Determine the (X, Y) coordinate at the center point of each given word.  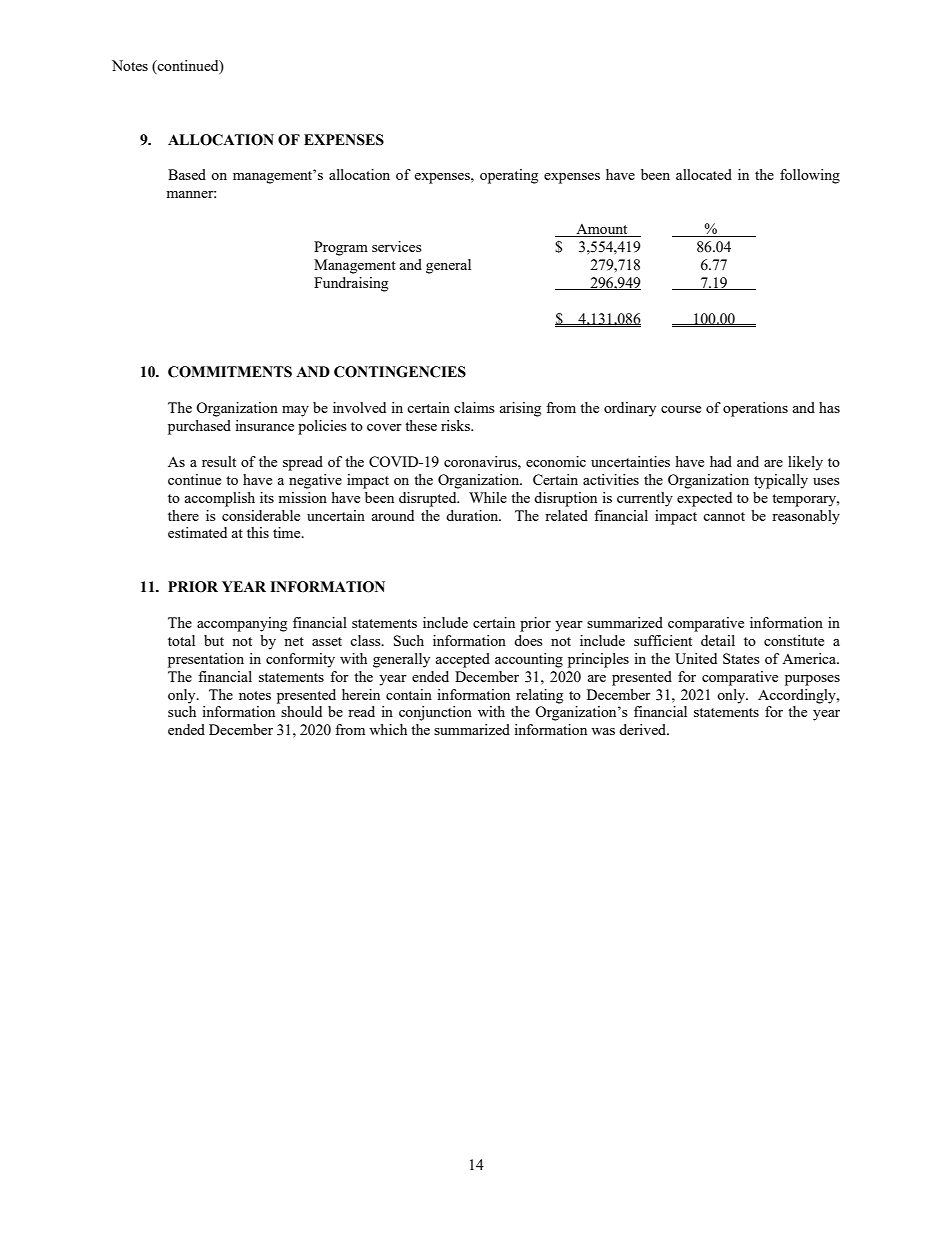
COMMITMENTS (230, 372)
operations (755, 409)
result (219, 461)
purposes (812, 680)
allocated (704, 174)
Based (187, 174)
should (301, 711)
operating (509, 176)
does (528, 640)
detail (718, 640)
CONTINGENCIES (400, 372)
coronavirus (481, 461)
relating (539, 696)
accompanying (242, 624)
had (721, 461)
